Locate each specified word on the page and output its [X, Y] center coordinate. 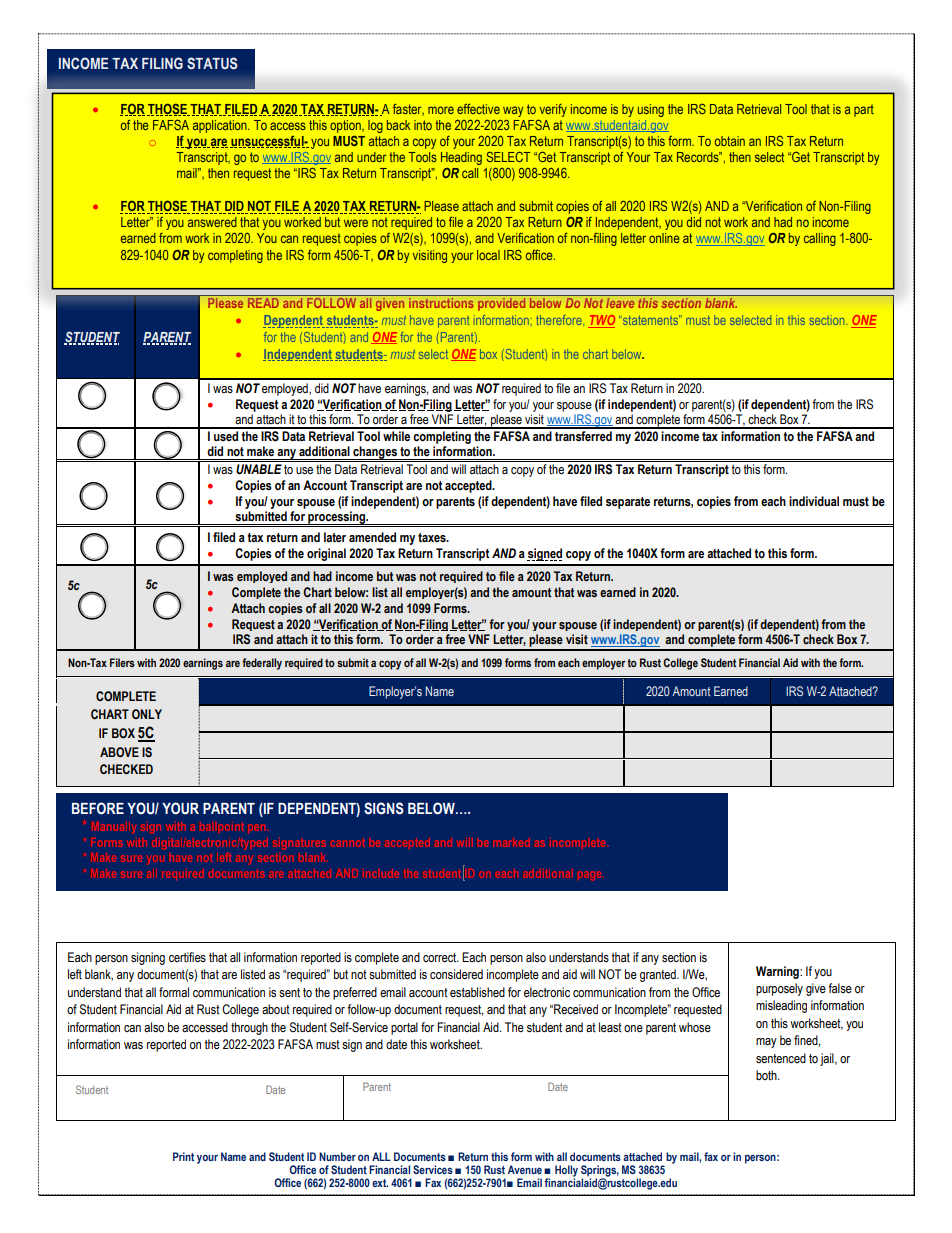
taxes [433, 537]
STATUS [212, 63]
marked [512, 842]
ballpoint [222, 826]
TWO [601, 321]
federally [262, 664]
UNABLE [259, 469]
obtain [730, 141]
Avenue [525, 1169]
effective [478, 109]
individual [814, 501]
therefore [560, 321]
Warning [778, 972]
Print [183, 1156]
